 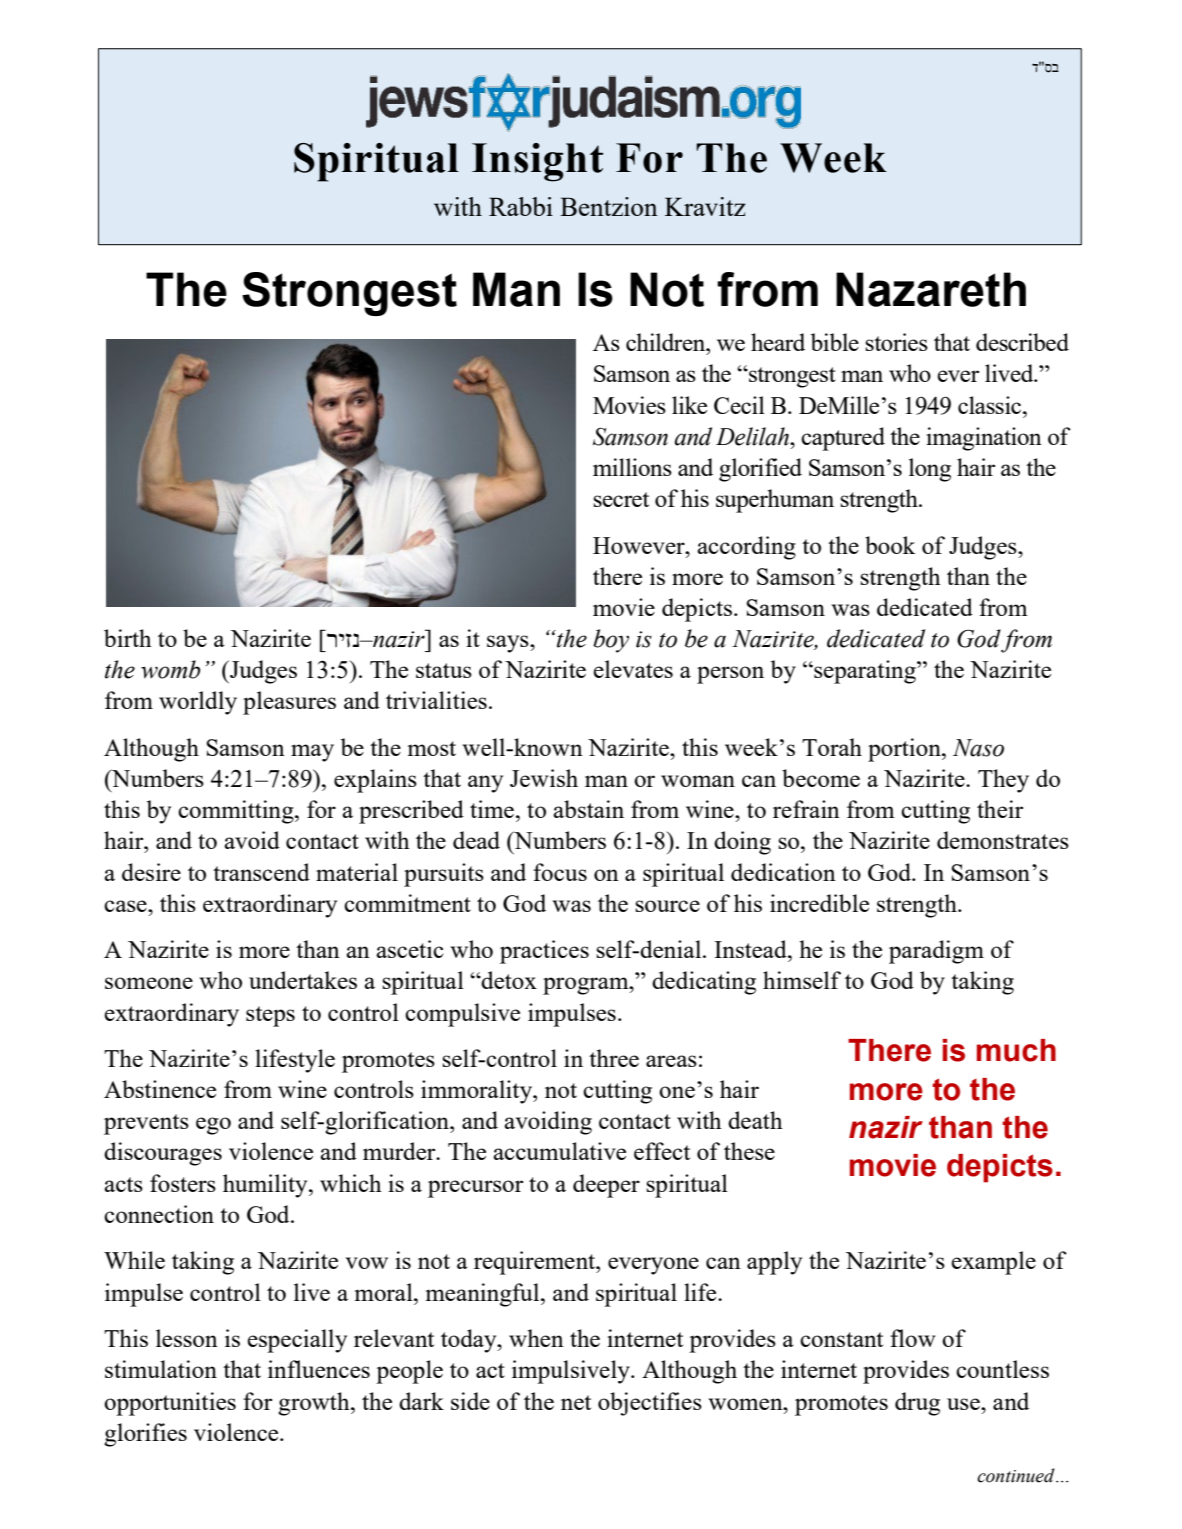 What do you see at coordinates (537, 162) in the page?
I see `Insight` at bounding box center [537, 162].
